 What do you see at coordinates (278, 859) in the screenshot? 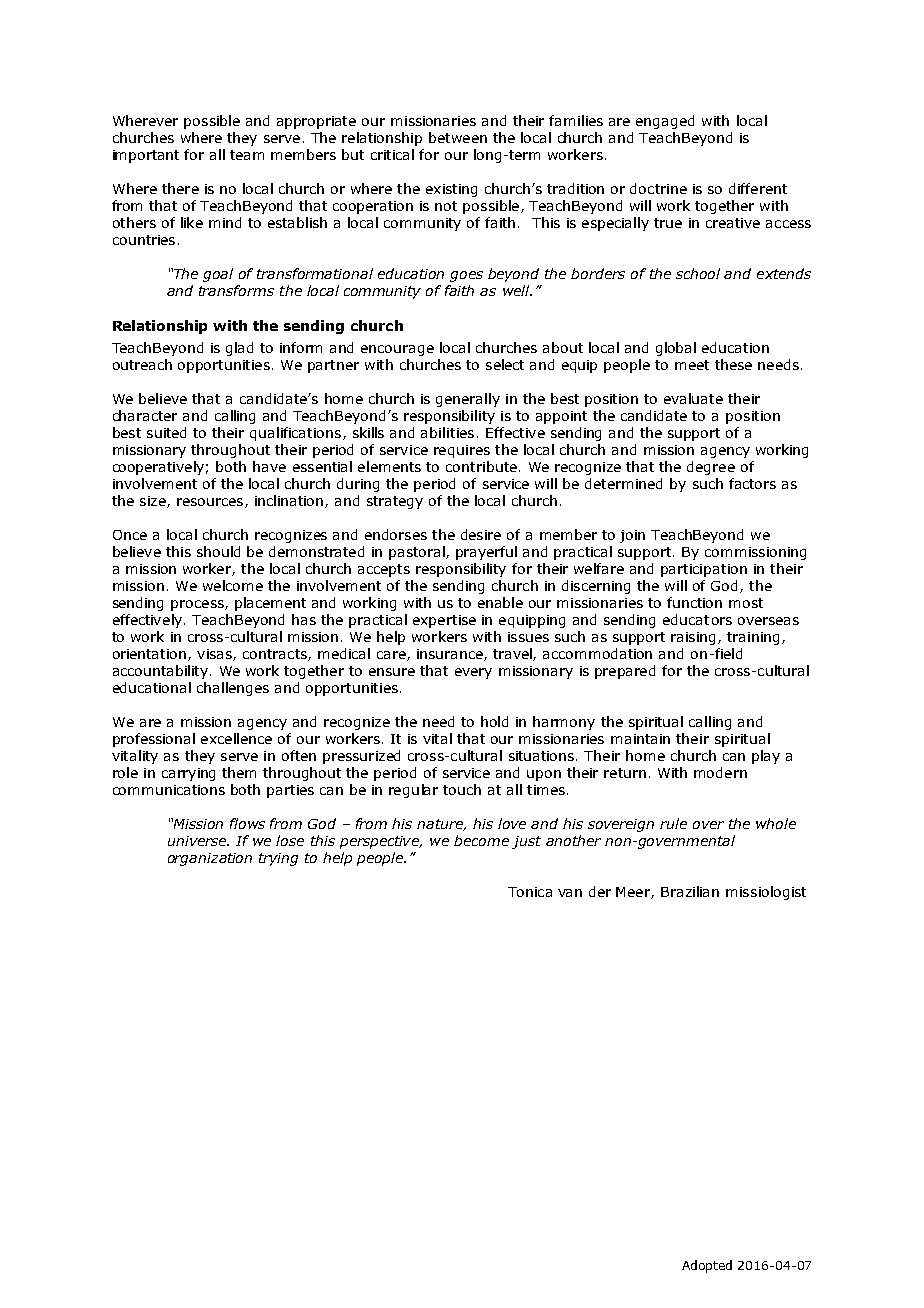
I see `trying` at bounding box center [278, 859].
